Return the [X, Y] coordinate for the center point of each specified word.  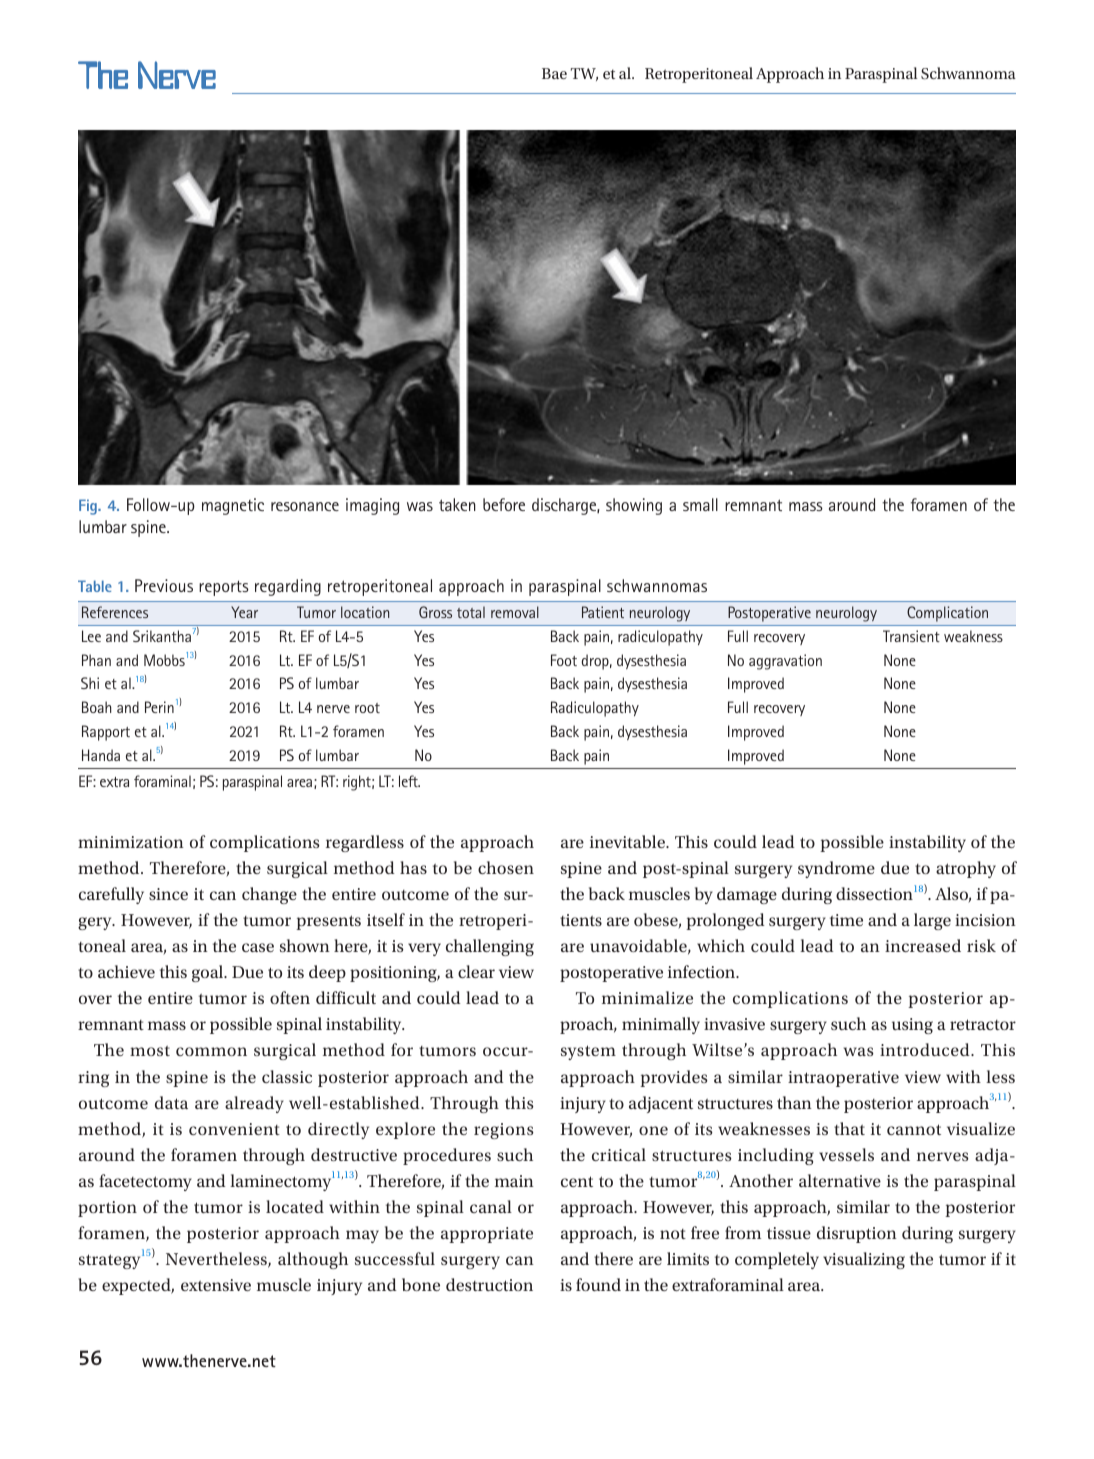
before [504, 504]
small [700, 504]
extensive [216, 1285]
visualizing [864, 1260]
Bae [554, 73]
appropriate [487, 1235]
